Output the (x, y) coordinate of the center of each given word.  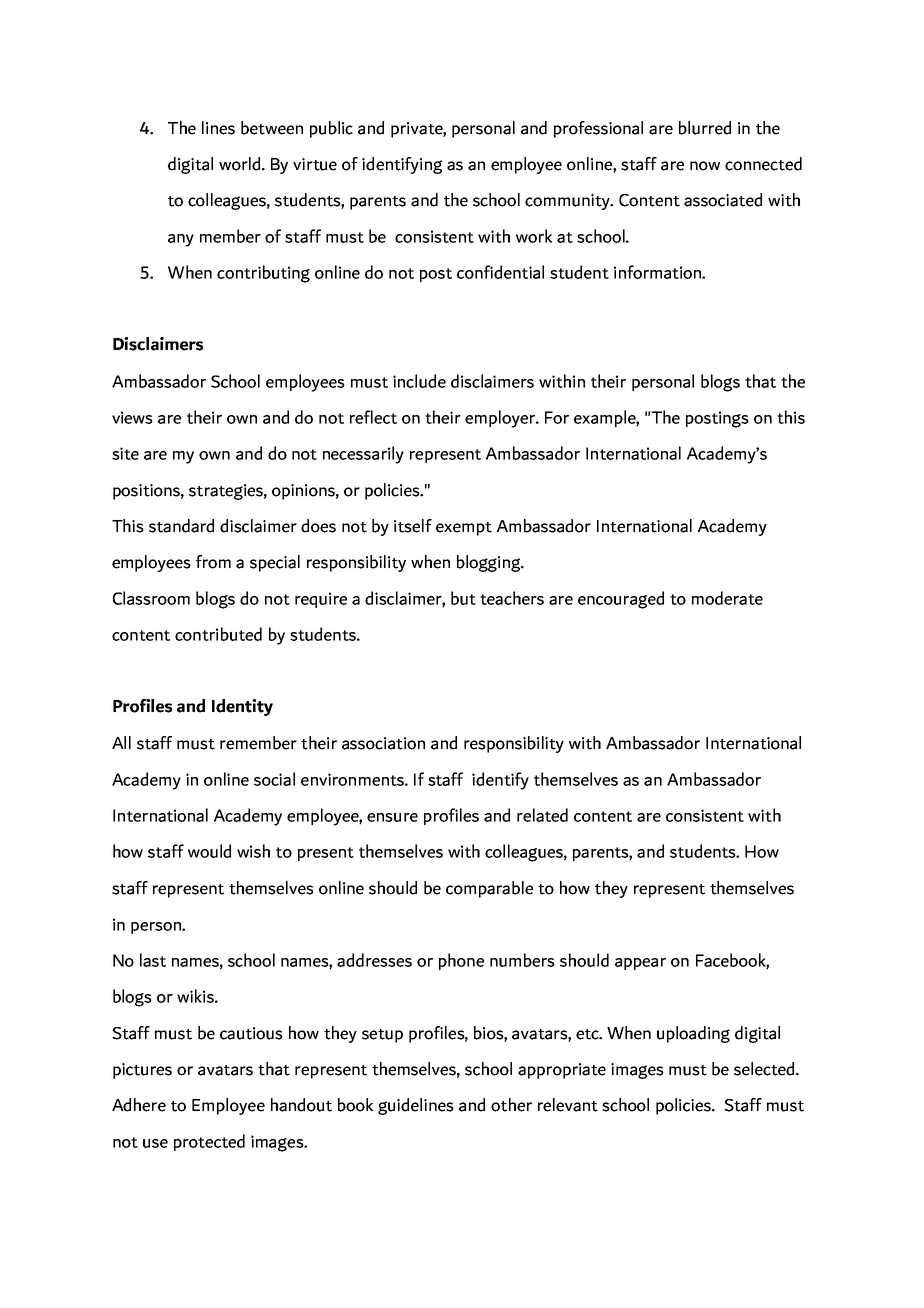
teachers (512, 598)
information (658, 272)
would (209, 851)
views (132, 417)
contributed (218, 634)
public (331, 129)
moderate (727, 598)
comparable (489, 889)
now (705, 166)
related (542, 815)
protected (209, 1142)
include (419, 381)
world (241, 164)
